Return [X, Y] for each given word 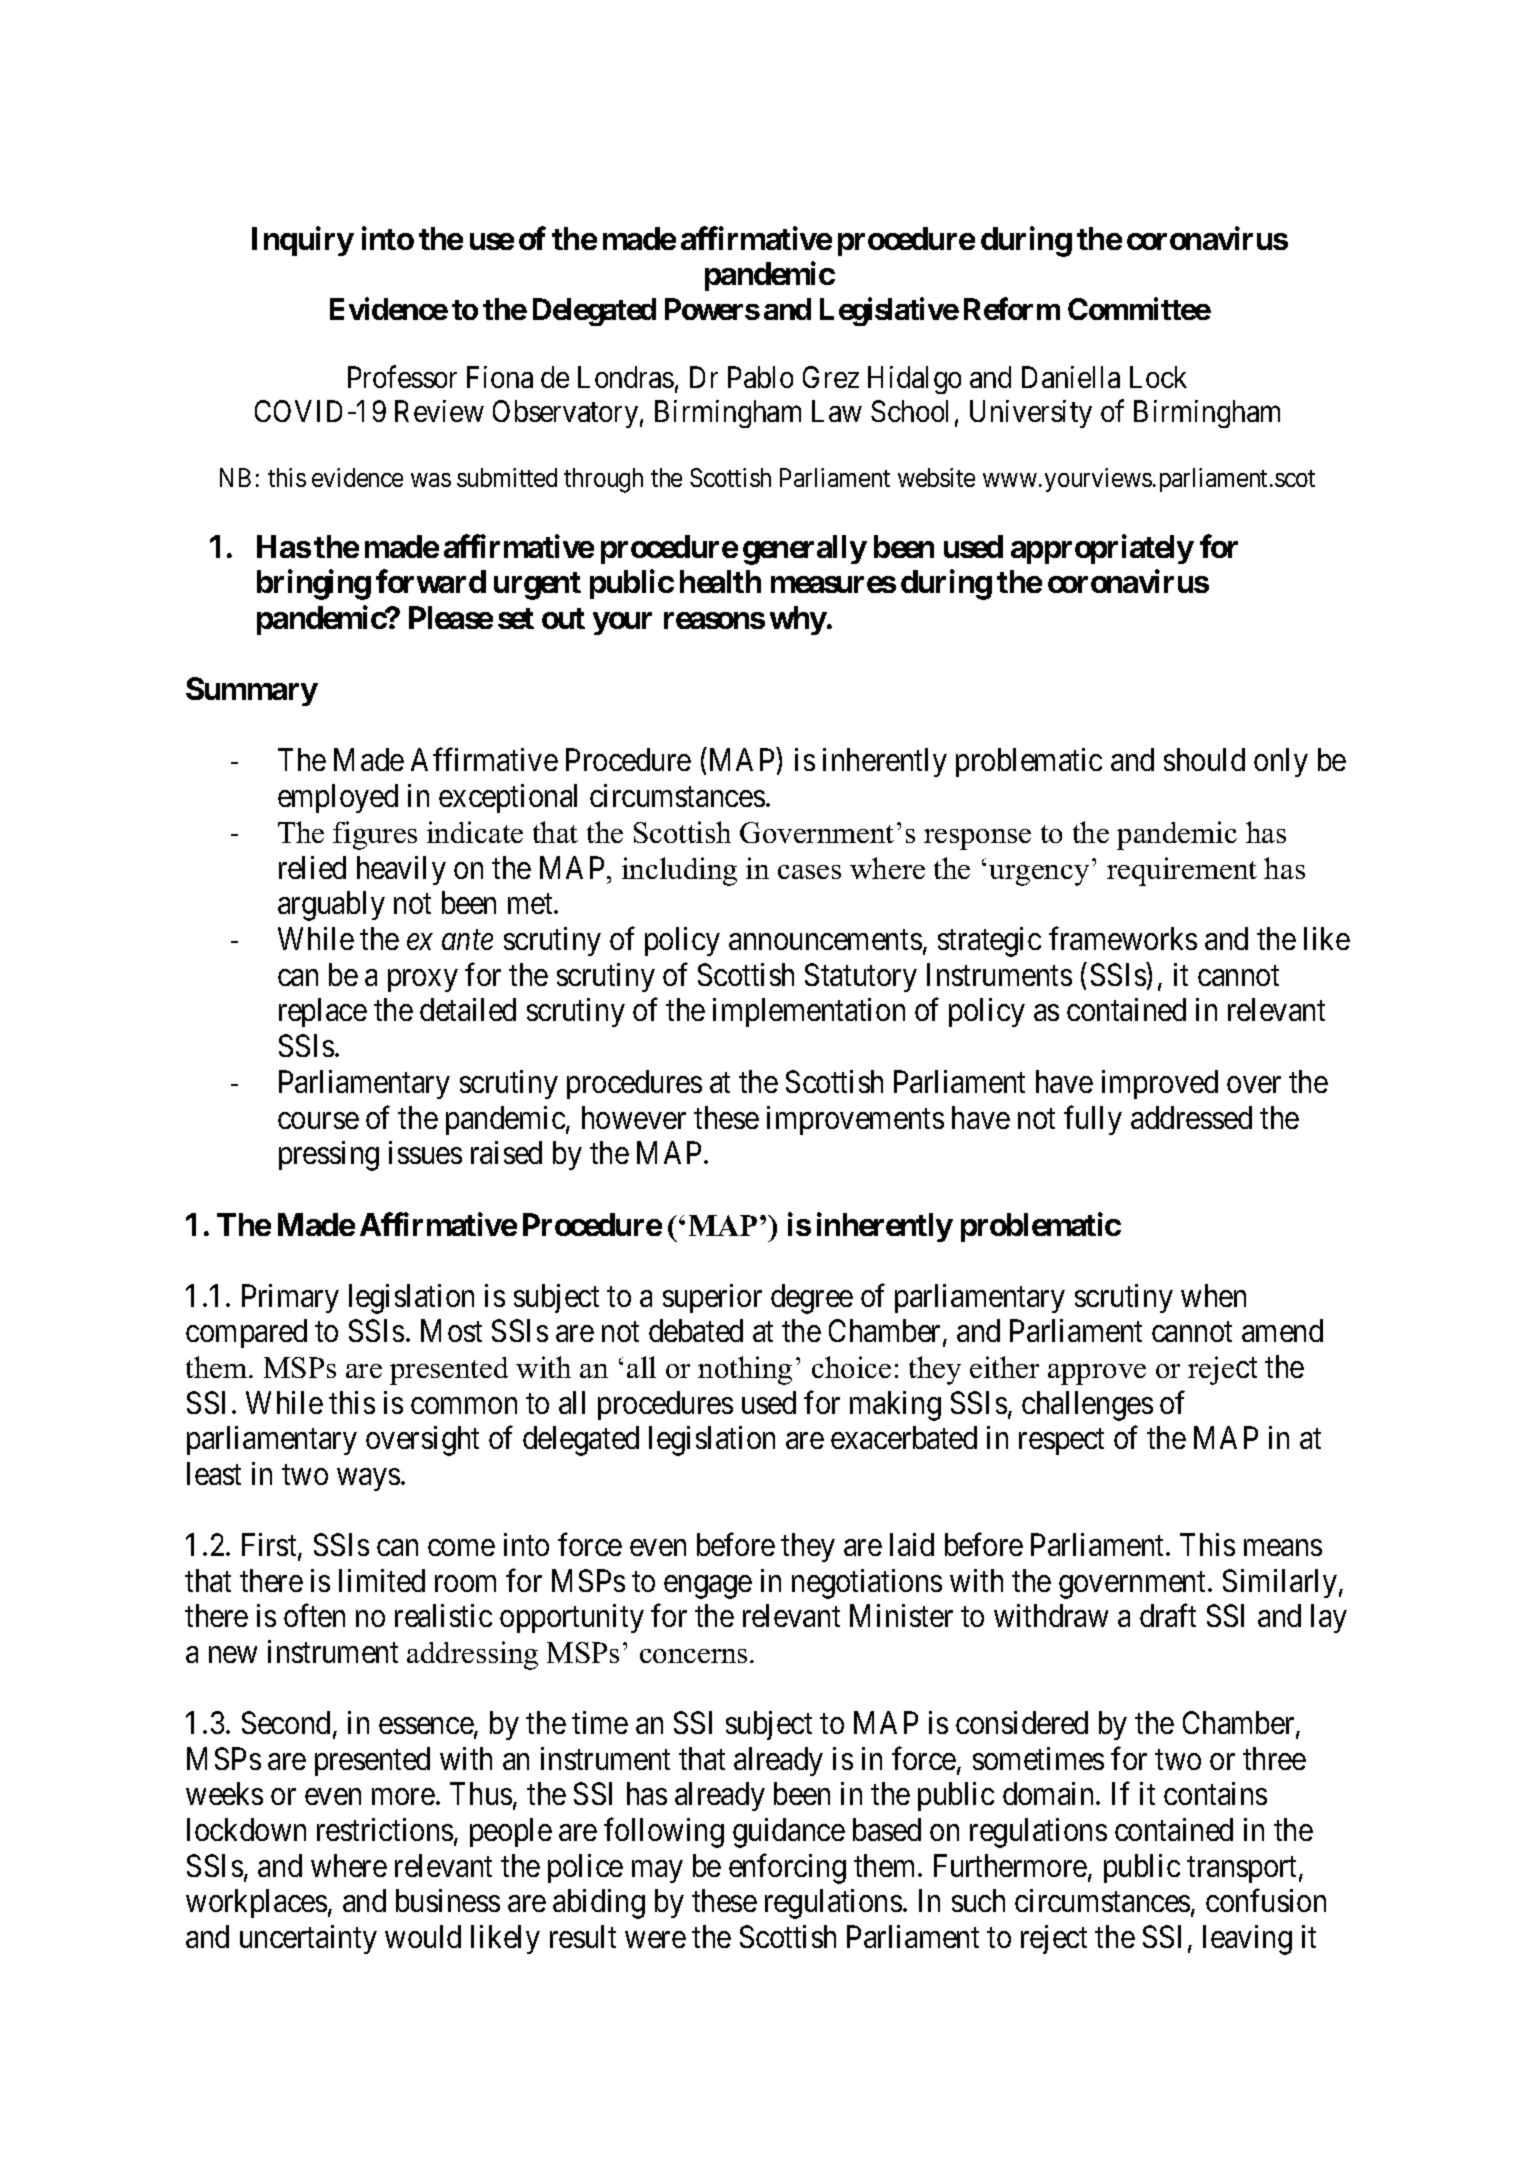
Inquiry [303, 241]
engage [708, 1587]
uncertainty [308, 1939]
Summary [252, 691]
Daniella [1071, 377]
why [798, 620]
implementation [809, 1012]
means [1283, 1548]
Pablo [760, 377]
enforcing [787, 1869]
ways [368, 1480]
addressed [1191, 1117]
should [1204, 759]
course [318, 1120]
